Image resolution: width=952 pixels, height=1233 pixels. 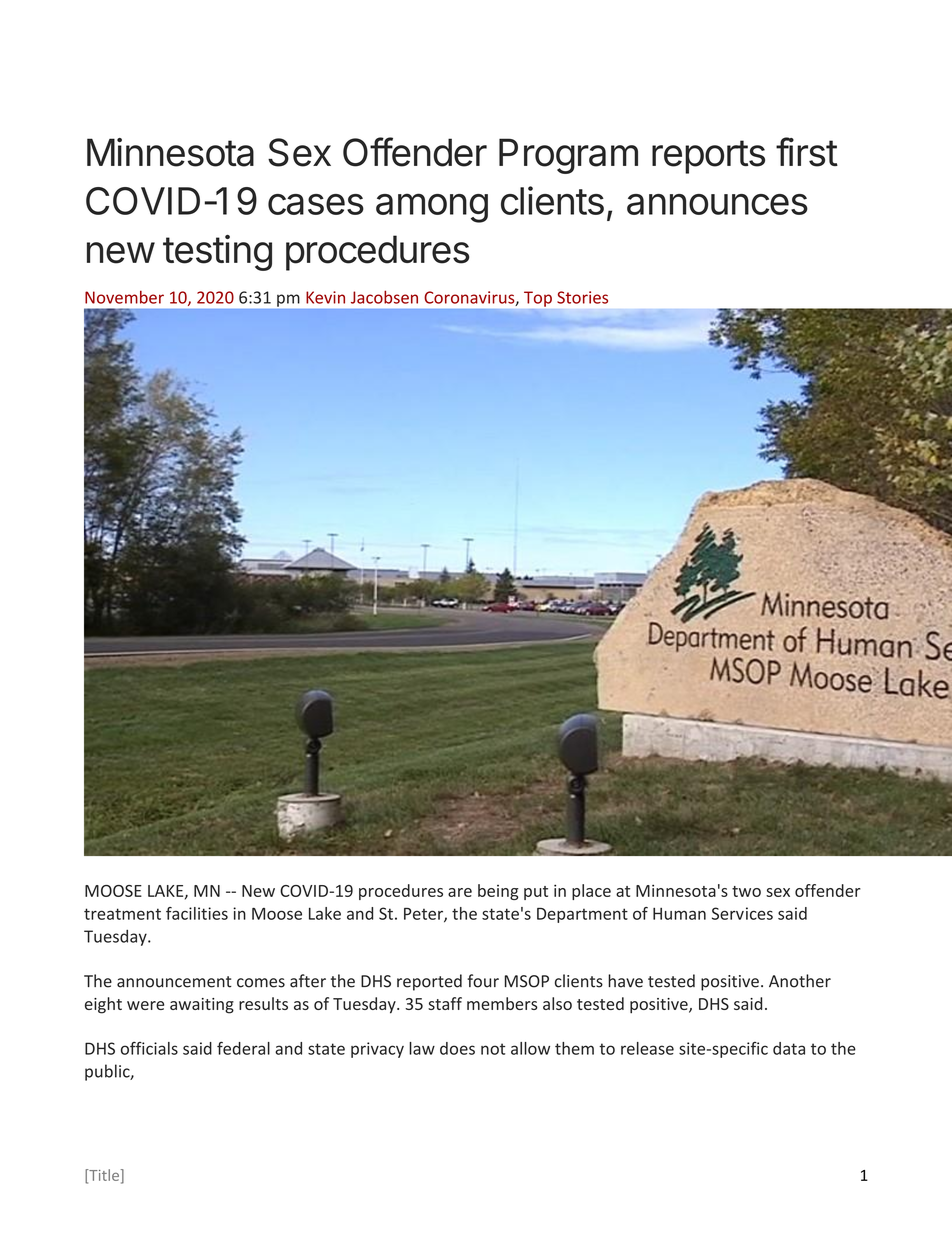 What do you see at coordinates (746, 891) in the document?
I see `two` at bounding box center [746, 891].
